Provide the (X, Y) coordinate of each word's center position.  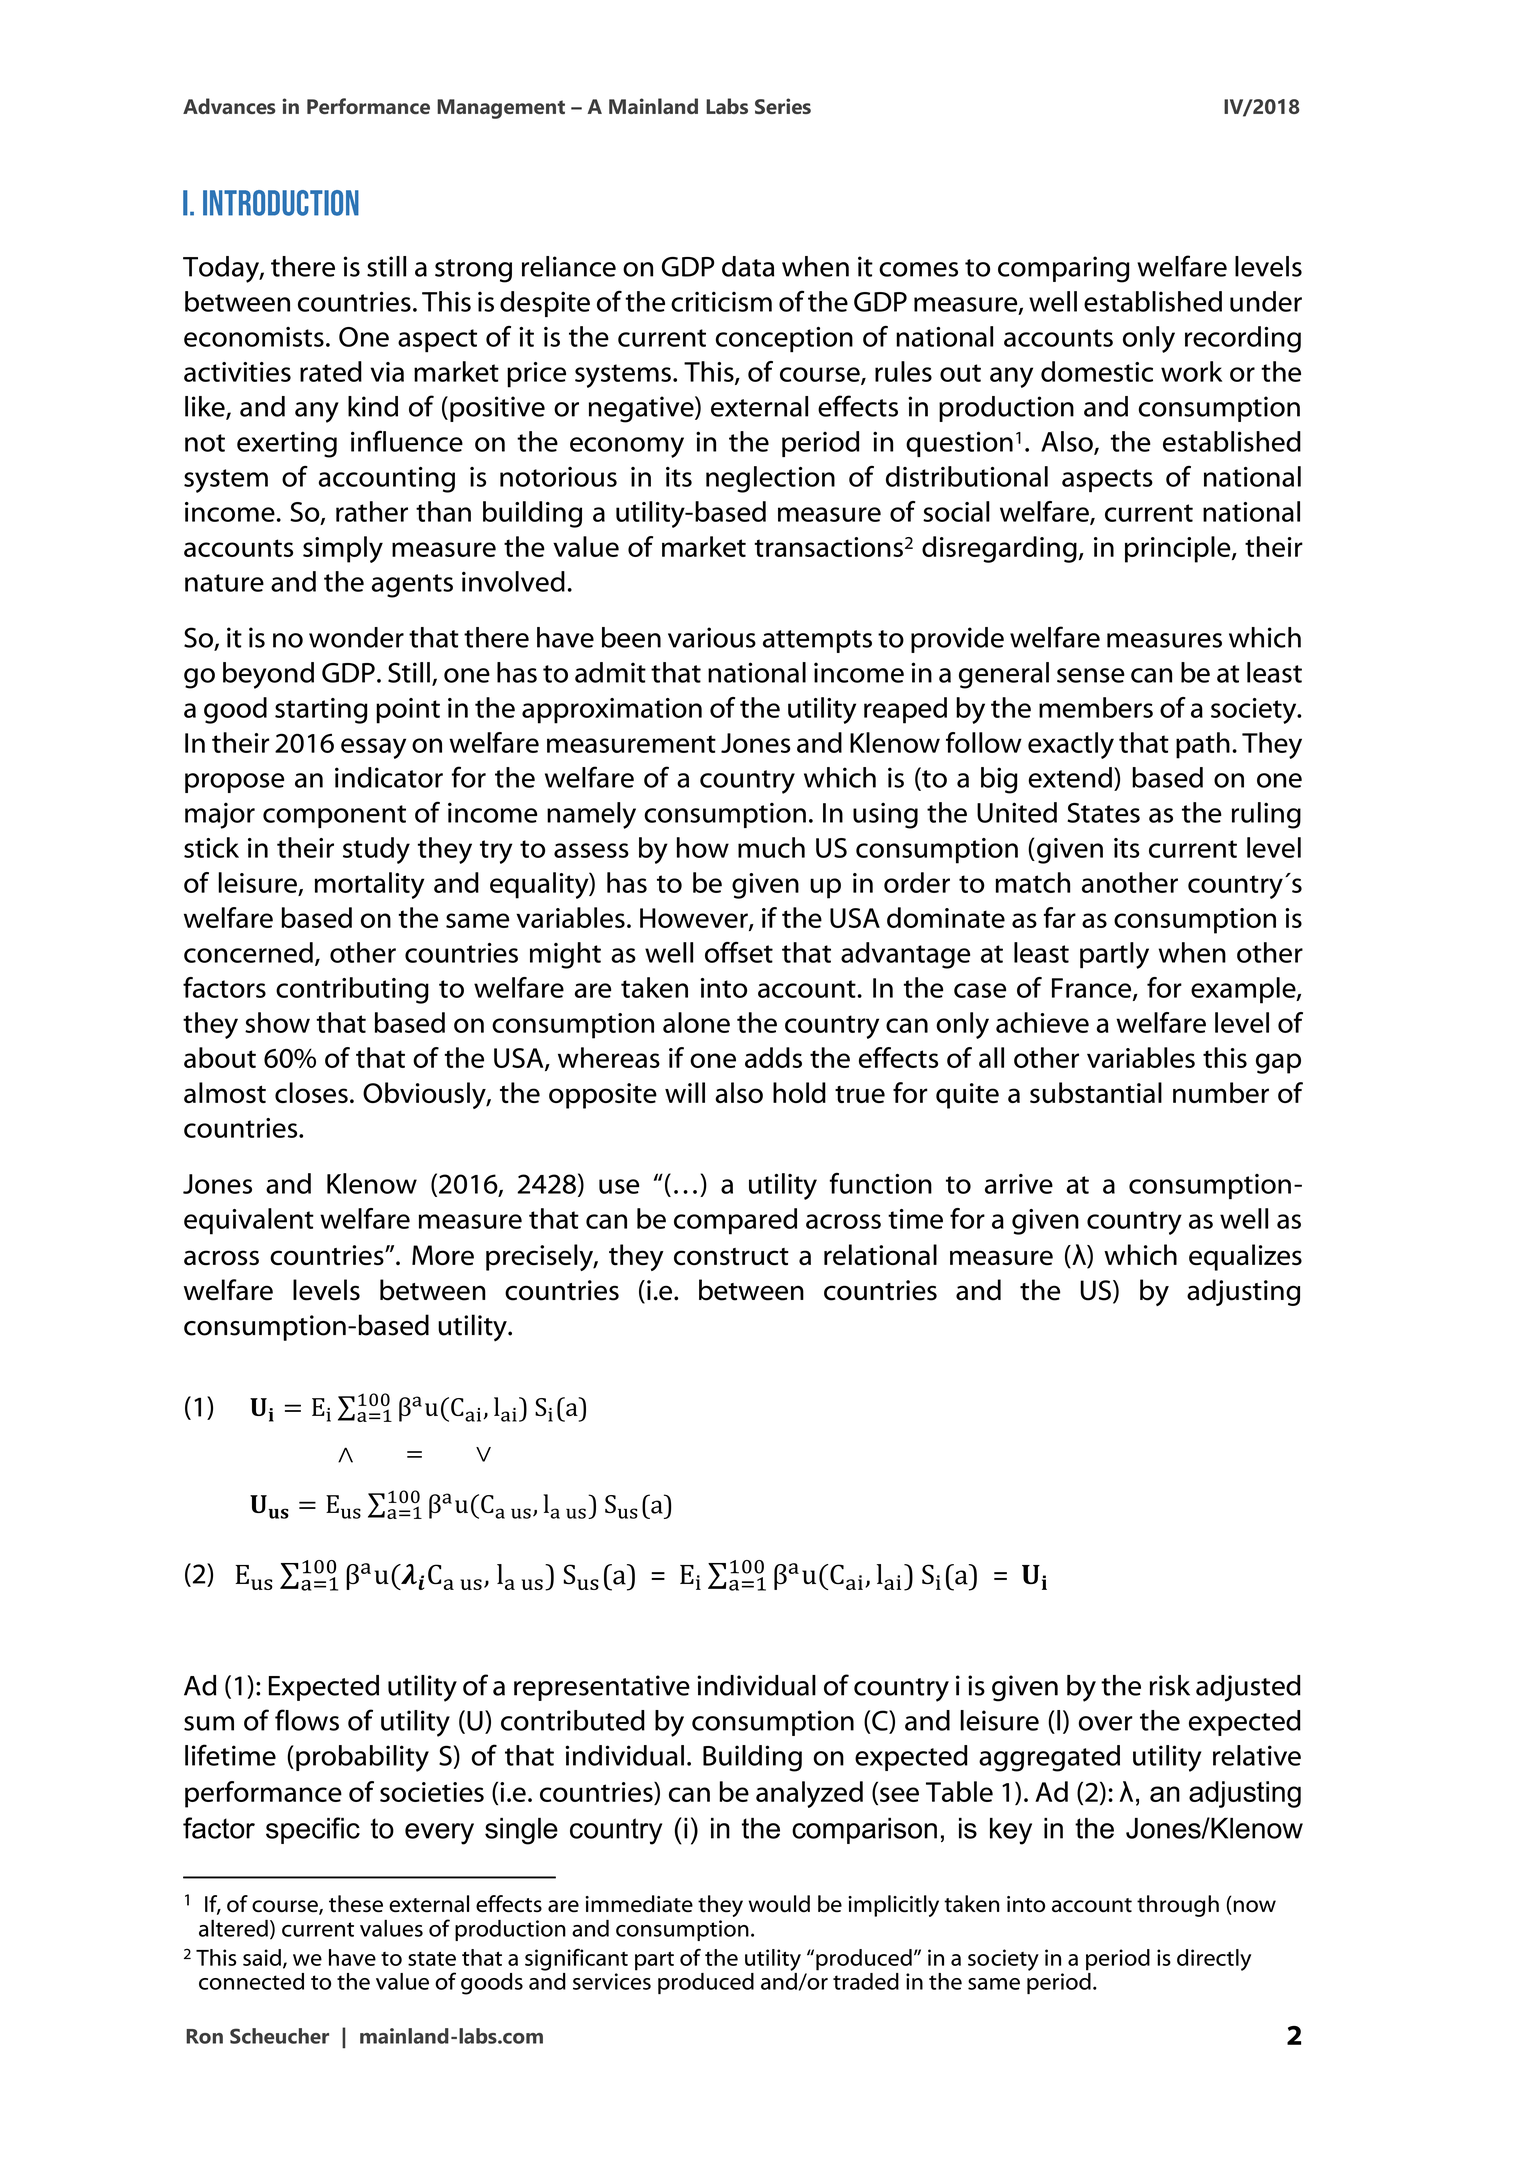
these (356, 1904)
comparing (1064, 269)
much (771, 847)
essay (373, 748)
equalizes (1245, 1257)
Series (783, 106)
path (1203, 745)
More (443, 1255)
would (779, 1904)
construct (731, 1257)
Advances (229, 106)
